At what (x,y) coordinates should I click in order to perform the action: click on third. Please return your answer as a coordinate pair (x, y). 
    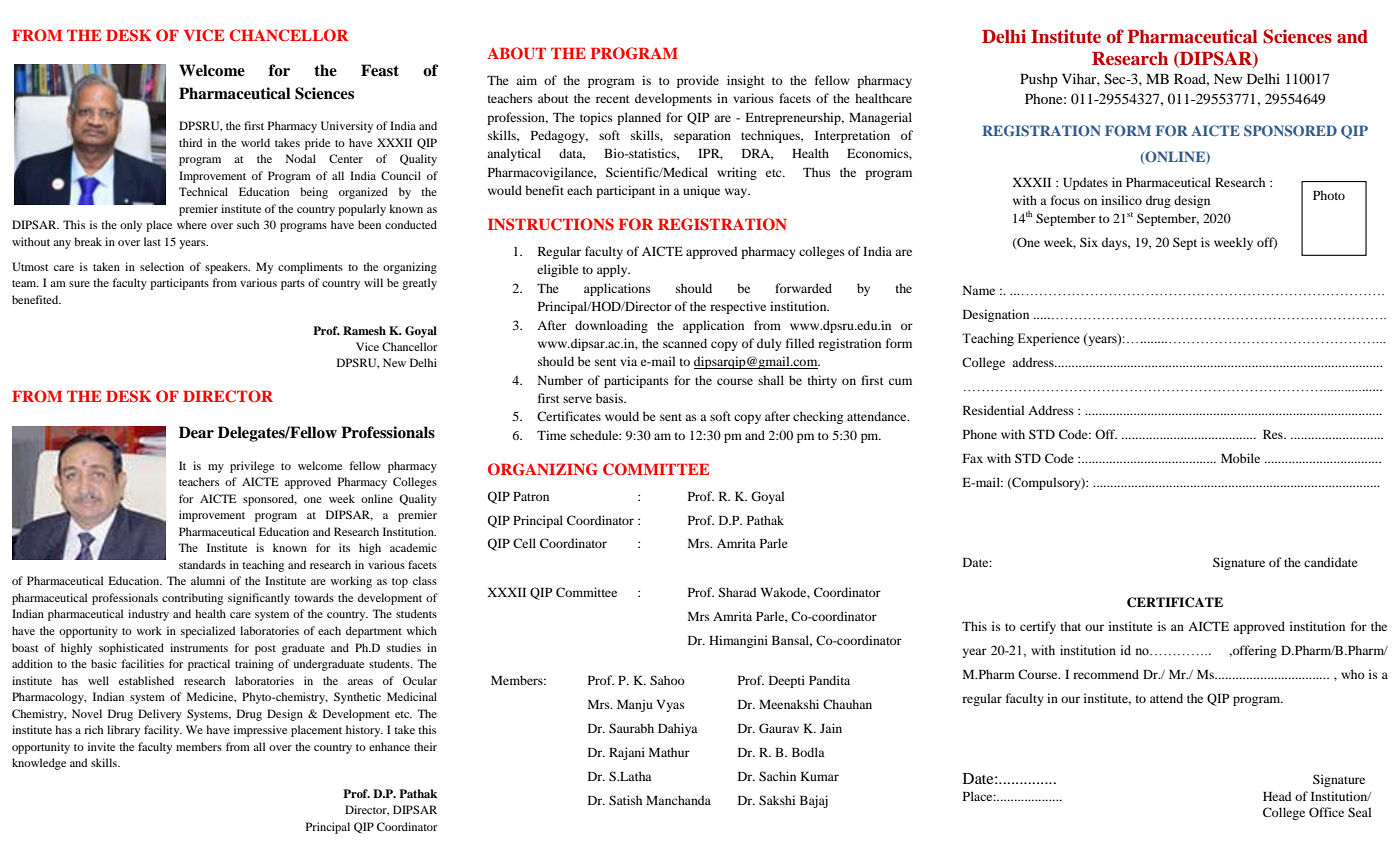
    Looking at the image, I should click on (191, 142).
